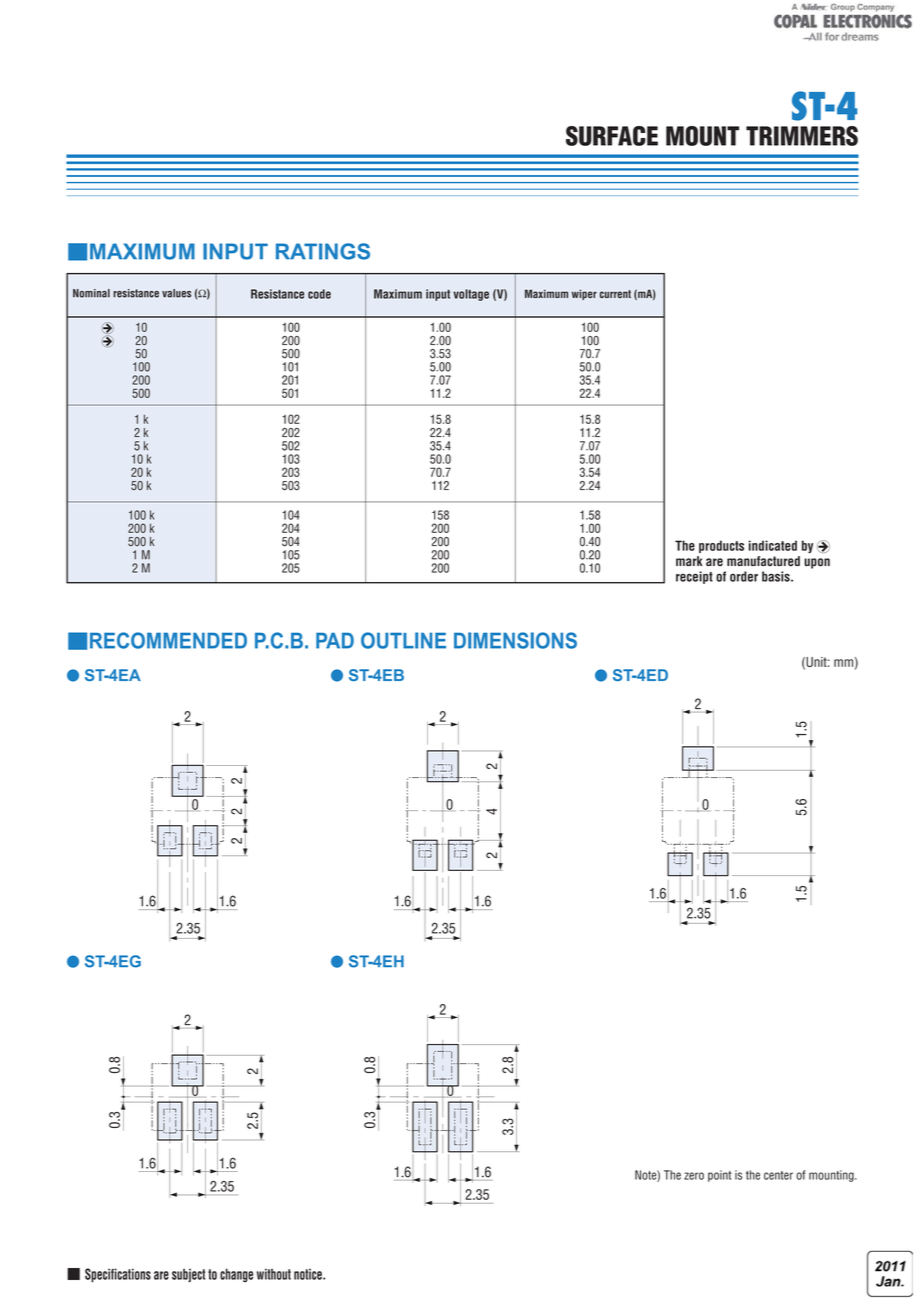 The image size is (924, 1308). I want to click on notice, so click(309, 1274).
